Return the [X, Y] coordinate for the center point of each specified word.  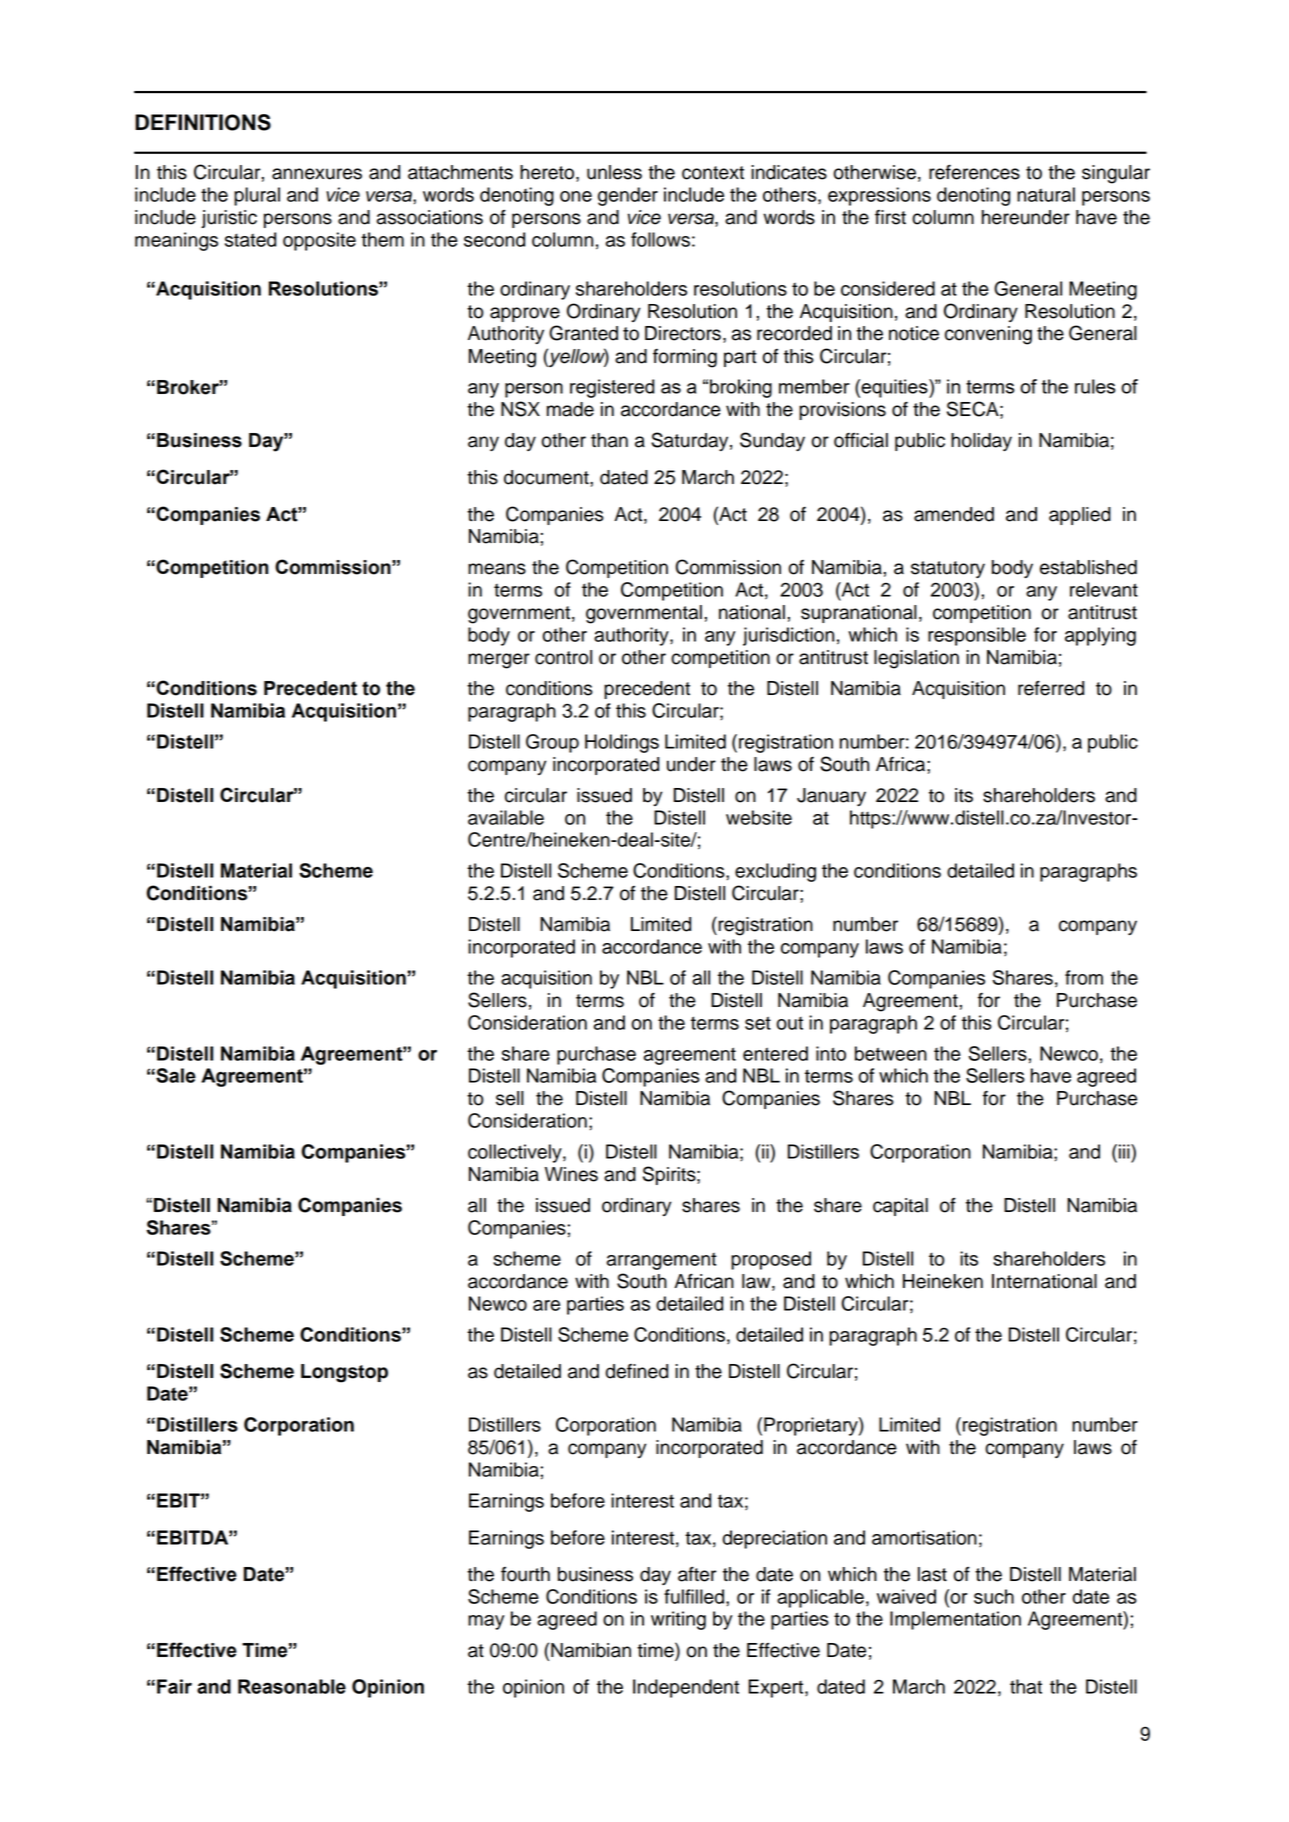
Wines [571, 1174]
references [974, 172]
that [1026, 1686]
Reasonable [292, 1686]
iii [1125, 1151]
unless [614, 172]
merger [499, 661]
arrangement [662, 1261]
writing [678, 1620]
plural [257, 196]
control [563, 657]
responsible [977, 636]
